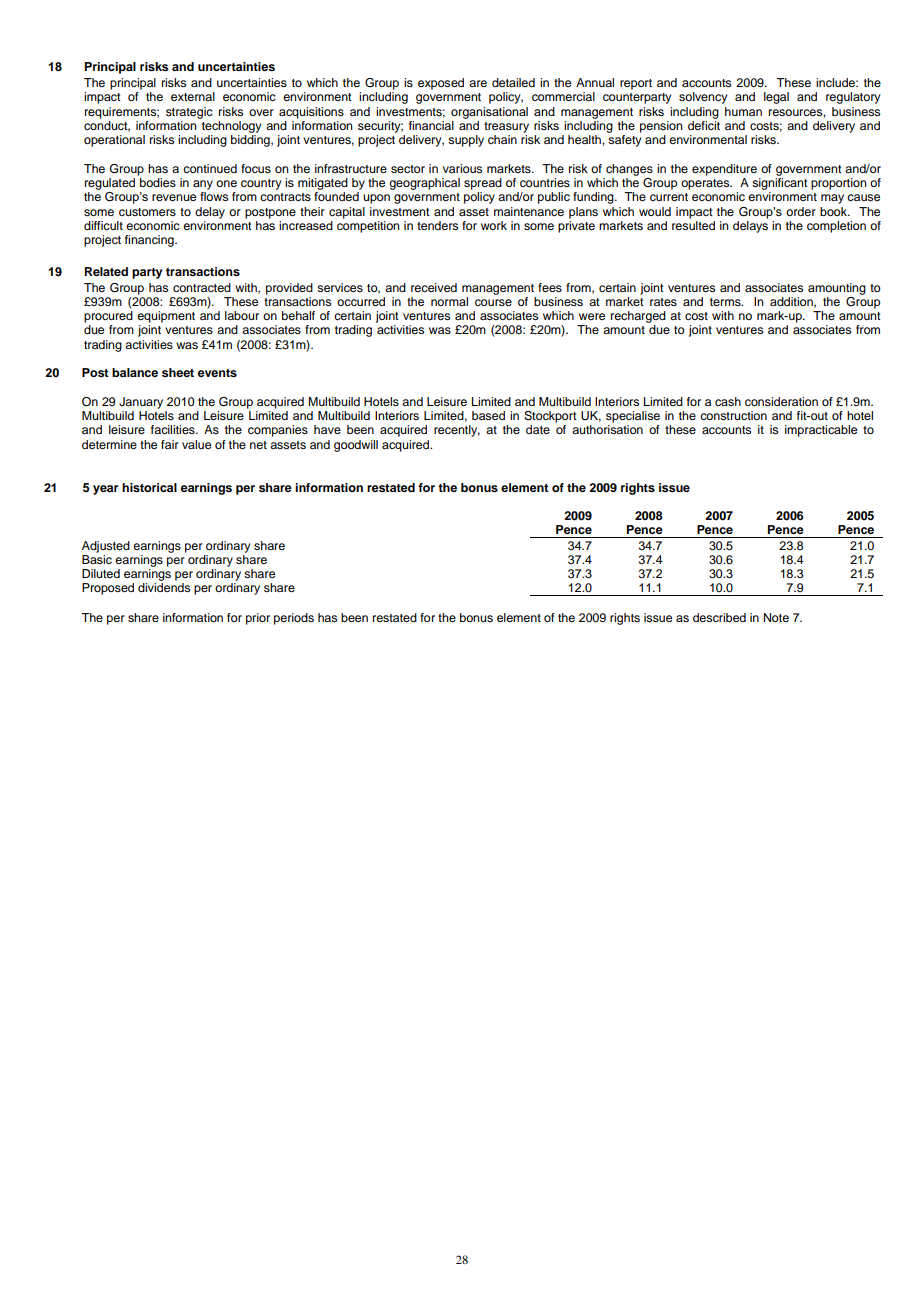 Image resolution: width=924 pixels, height=1308 pixels. What do you see at coordinates (164, 587) in the image?
I see `dividends` at bounding box center [164, 587].
